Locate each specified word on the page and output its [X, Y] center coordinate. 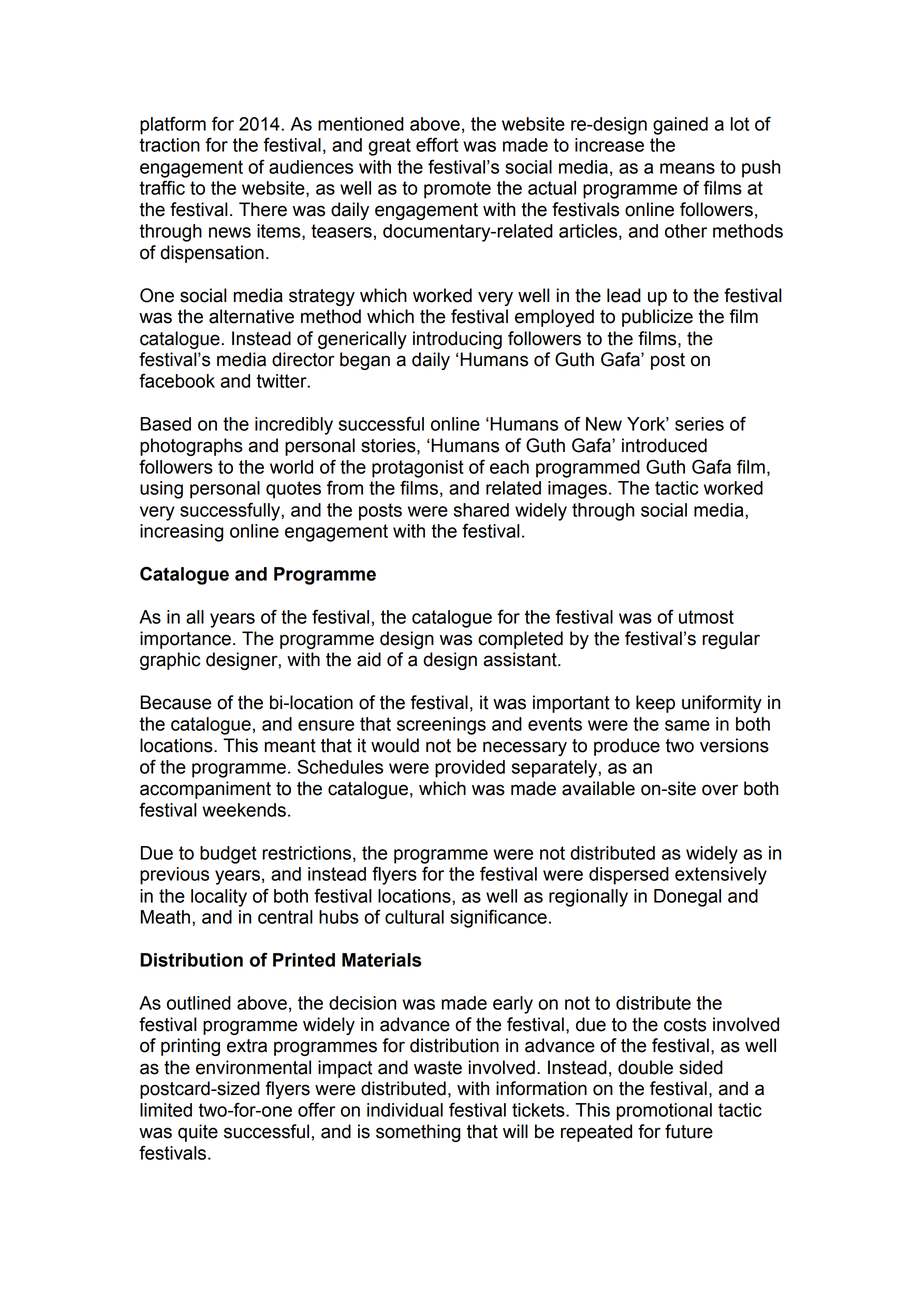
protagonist [418, 469]
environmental [253, 1067]
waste [438, 1068]
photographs [191, 447]
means [687, 168]
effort [437, 144]
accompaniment [205, 790]
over [720, 790]
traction [169, 145]
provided [470, 769]
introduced [664, 445]
